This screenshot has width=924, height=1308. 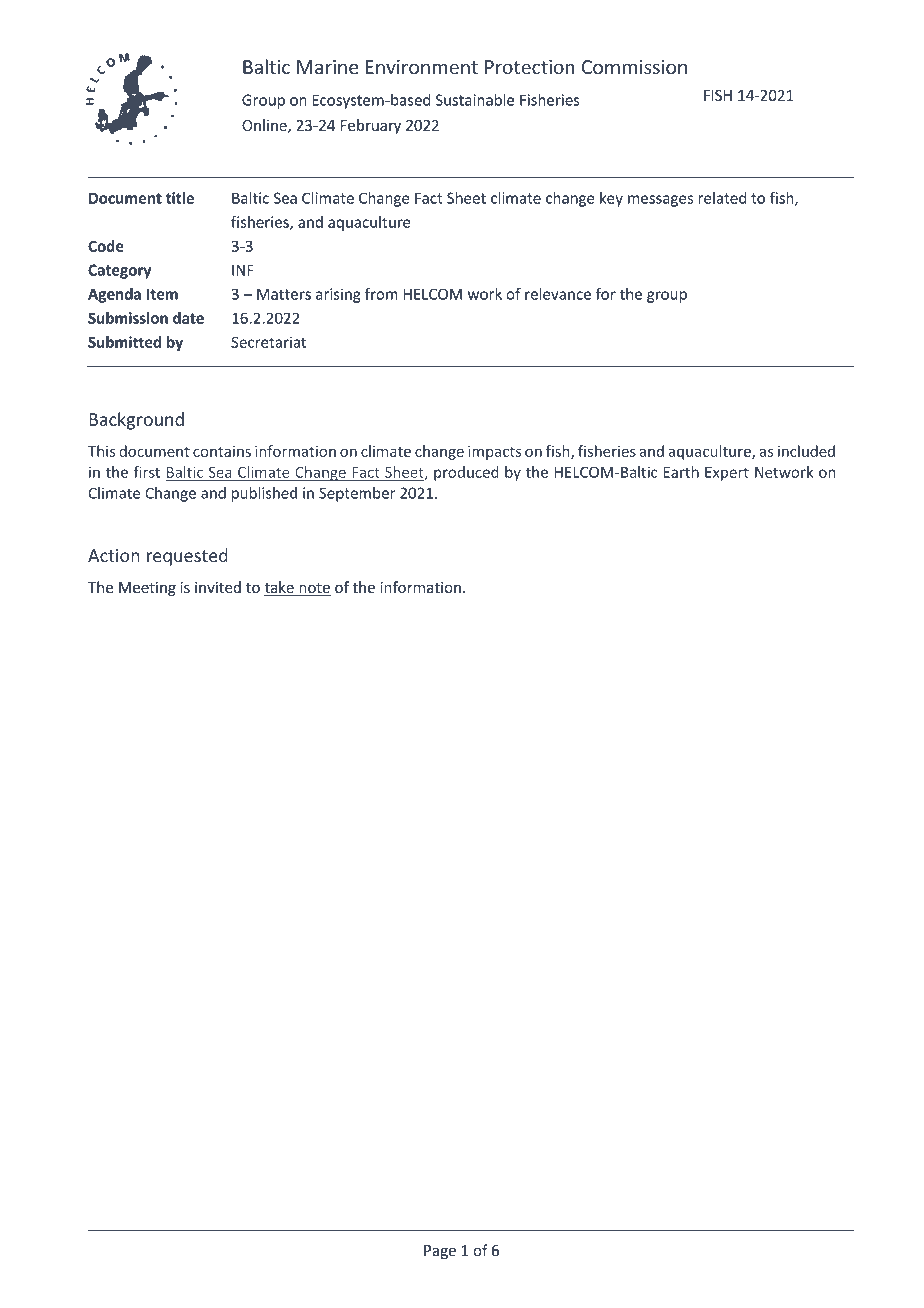 I want to click on Commission, so click(x=634, y=67).
